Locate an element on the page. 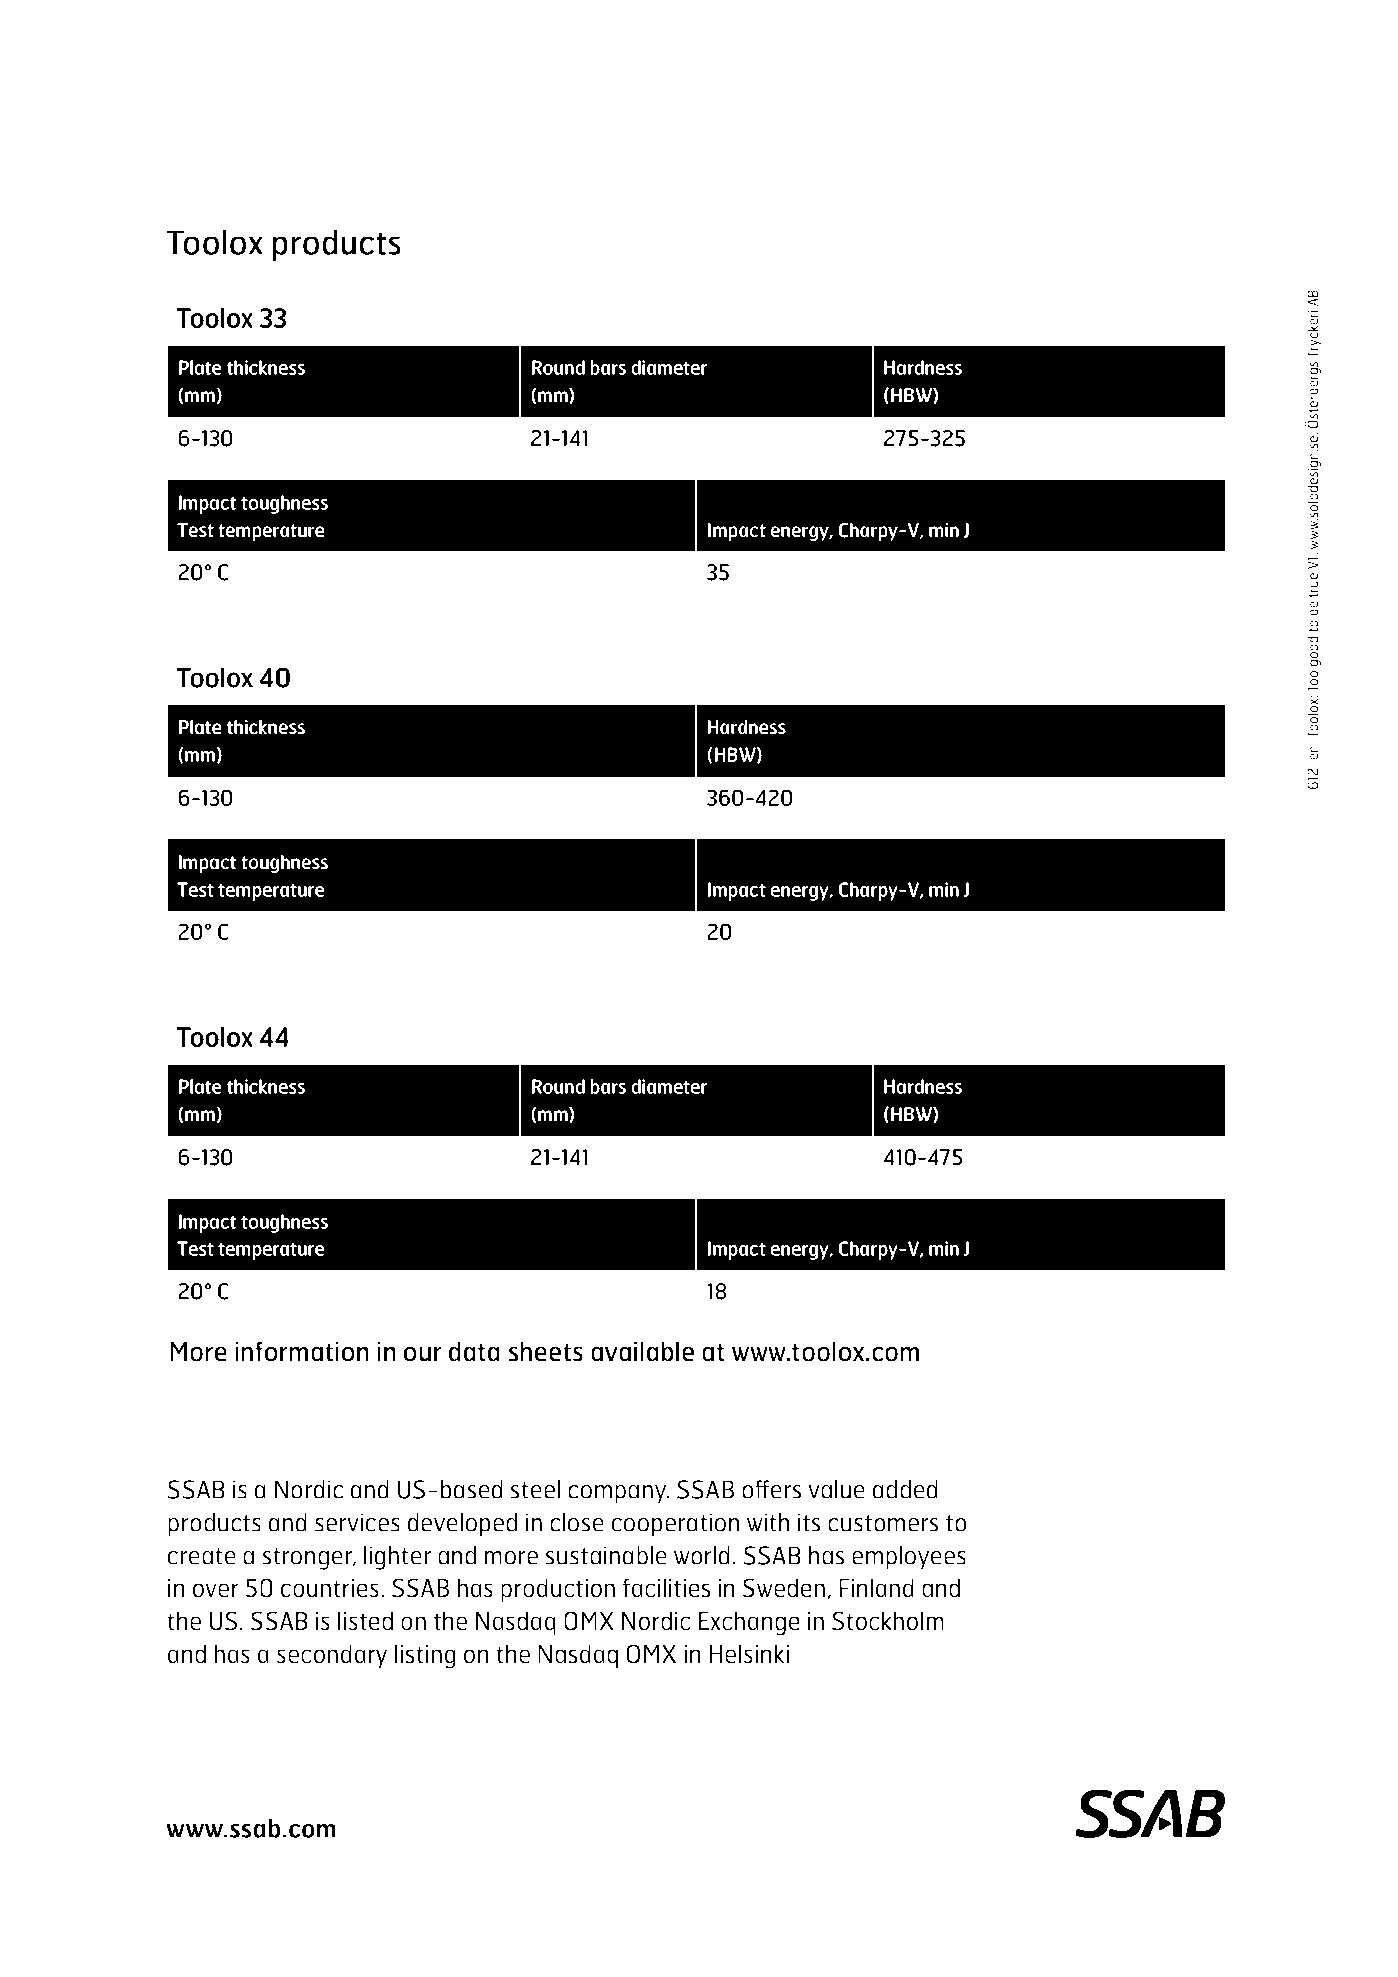 Image resolution: width=1398 pixels, height=1977 pixels. Sweden is located at coordinates (785, 1589).
